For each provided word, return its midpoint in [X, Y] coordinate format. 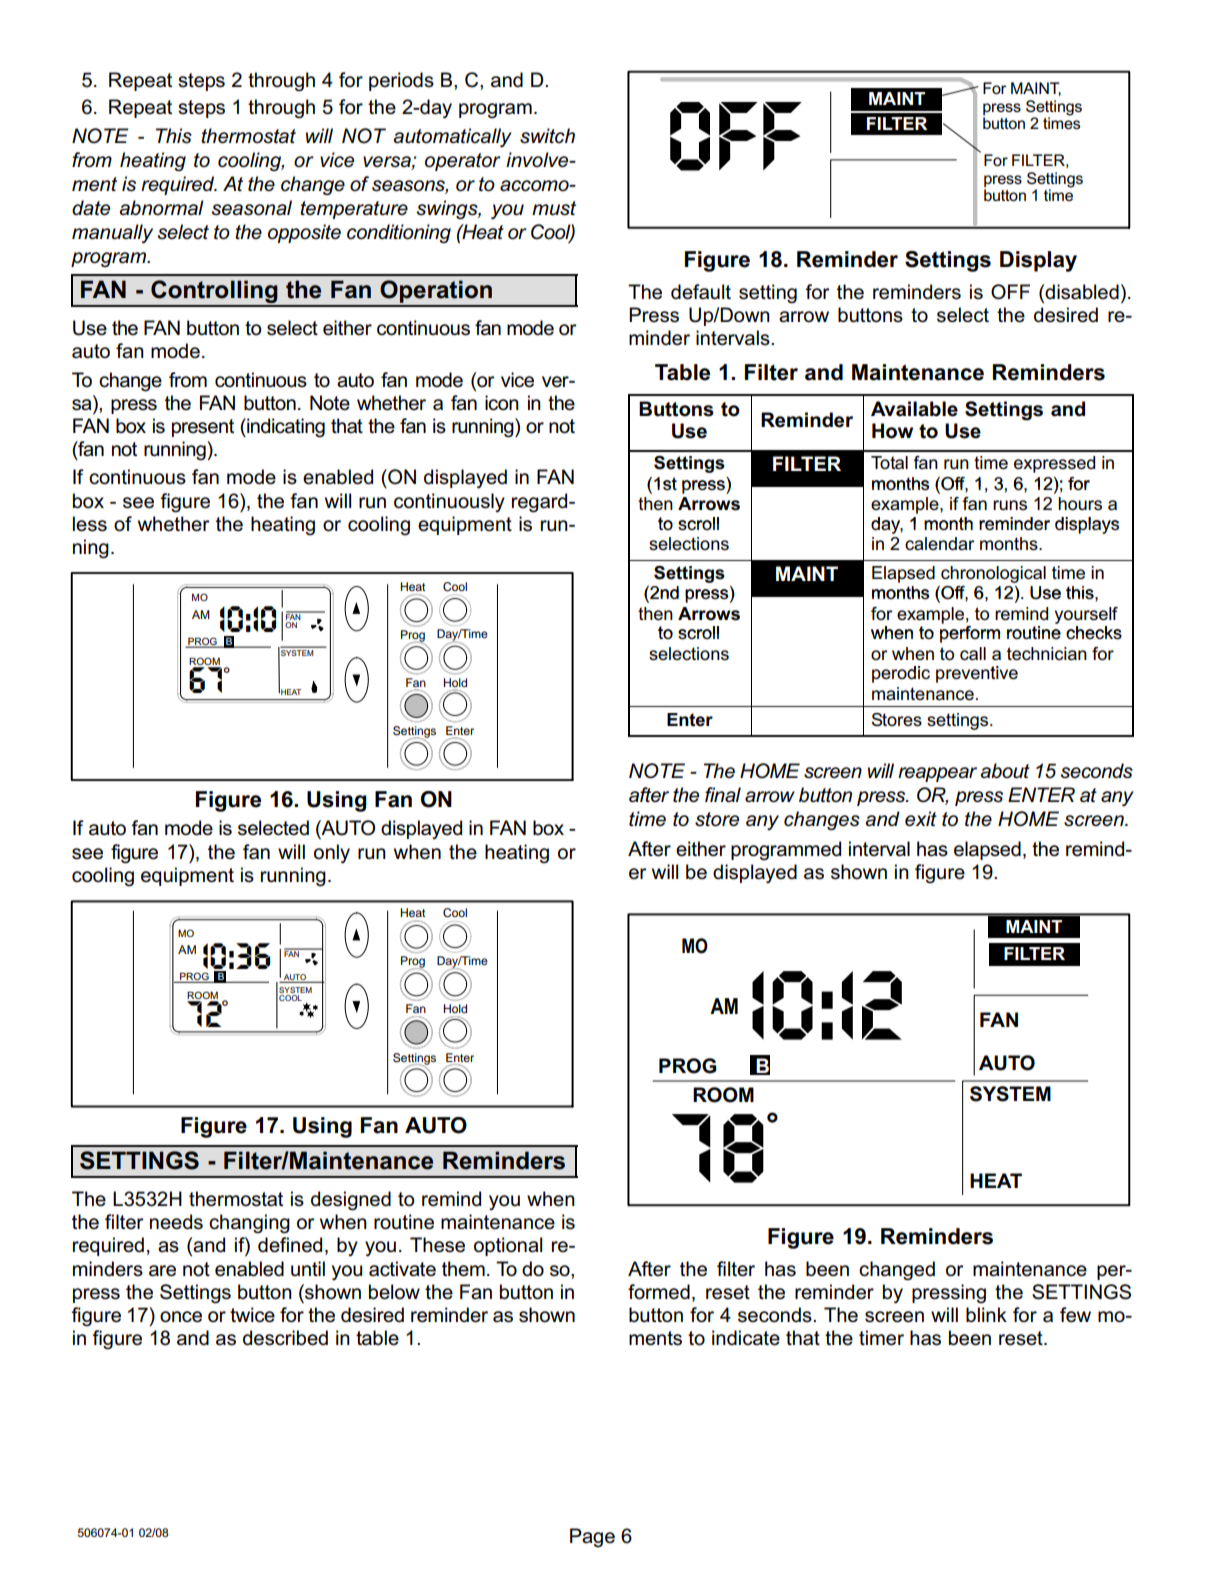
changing [249, 1224]
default [701, 292]
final [723, 794]
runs [1010, 505]
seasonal [252, 208]
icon [502, 403]
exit [921, 819]
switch [547, 136]
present [203, 428]
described [285, 1338]
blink [986, 1314]
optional [508, 1246]
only [332, 853]
